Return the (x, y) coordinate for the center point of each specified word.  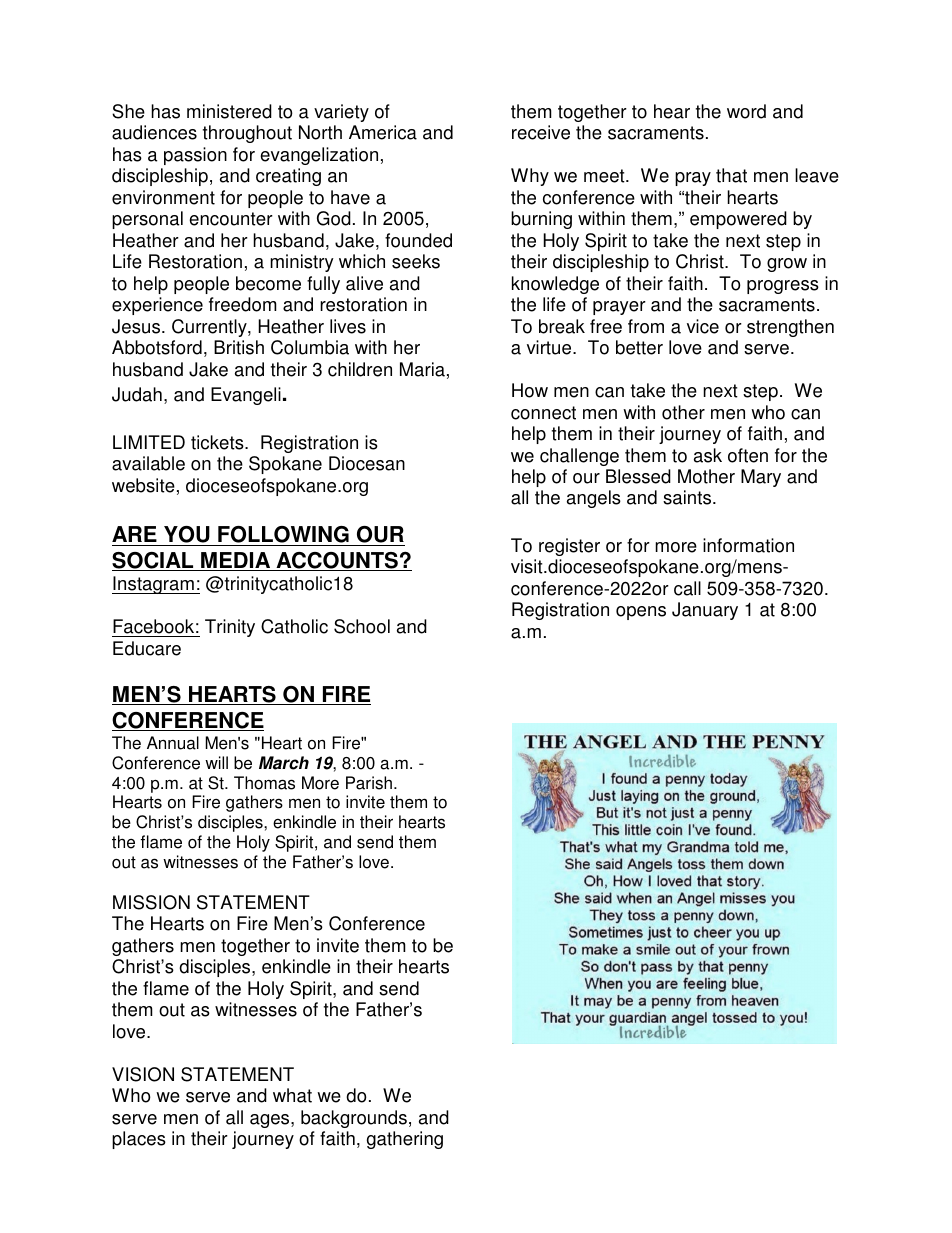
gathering (405, 1140)
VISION (143, 1074)
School (362, 626)
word (746, 111)
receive (541, 132)
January (705, 611)
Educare (147, 648)
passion (195, 156)
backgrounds (354, 1119)
